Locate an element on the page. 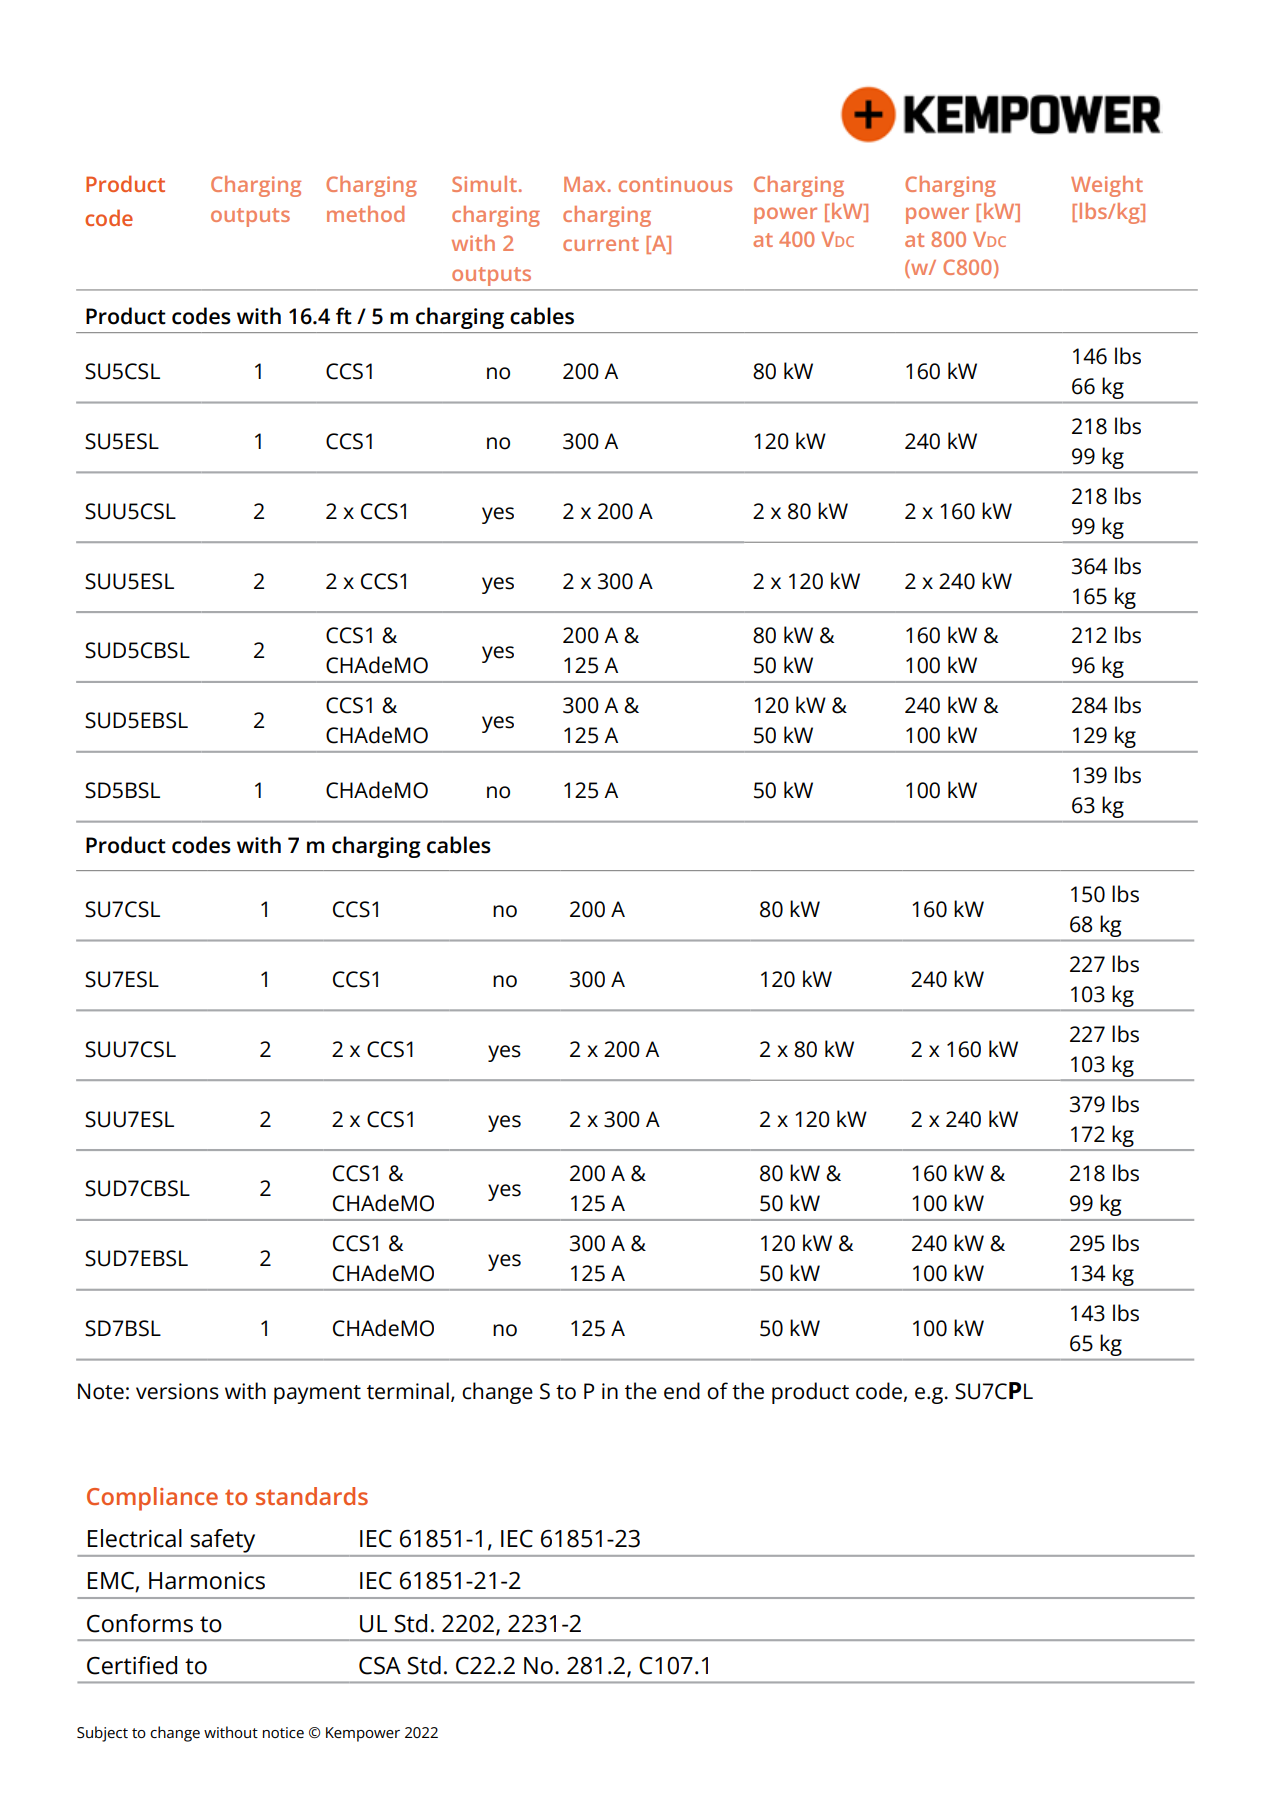 The image size is (1272, 1799). Weight is located at coordinates (1107, 186).
